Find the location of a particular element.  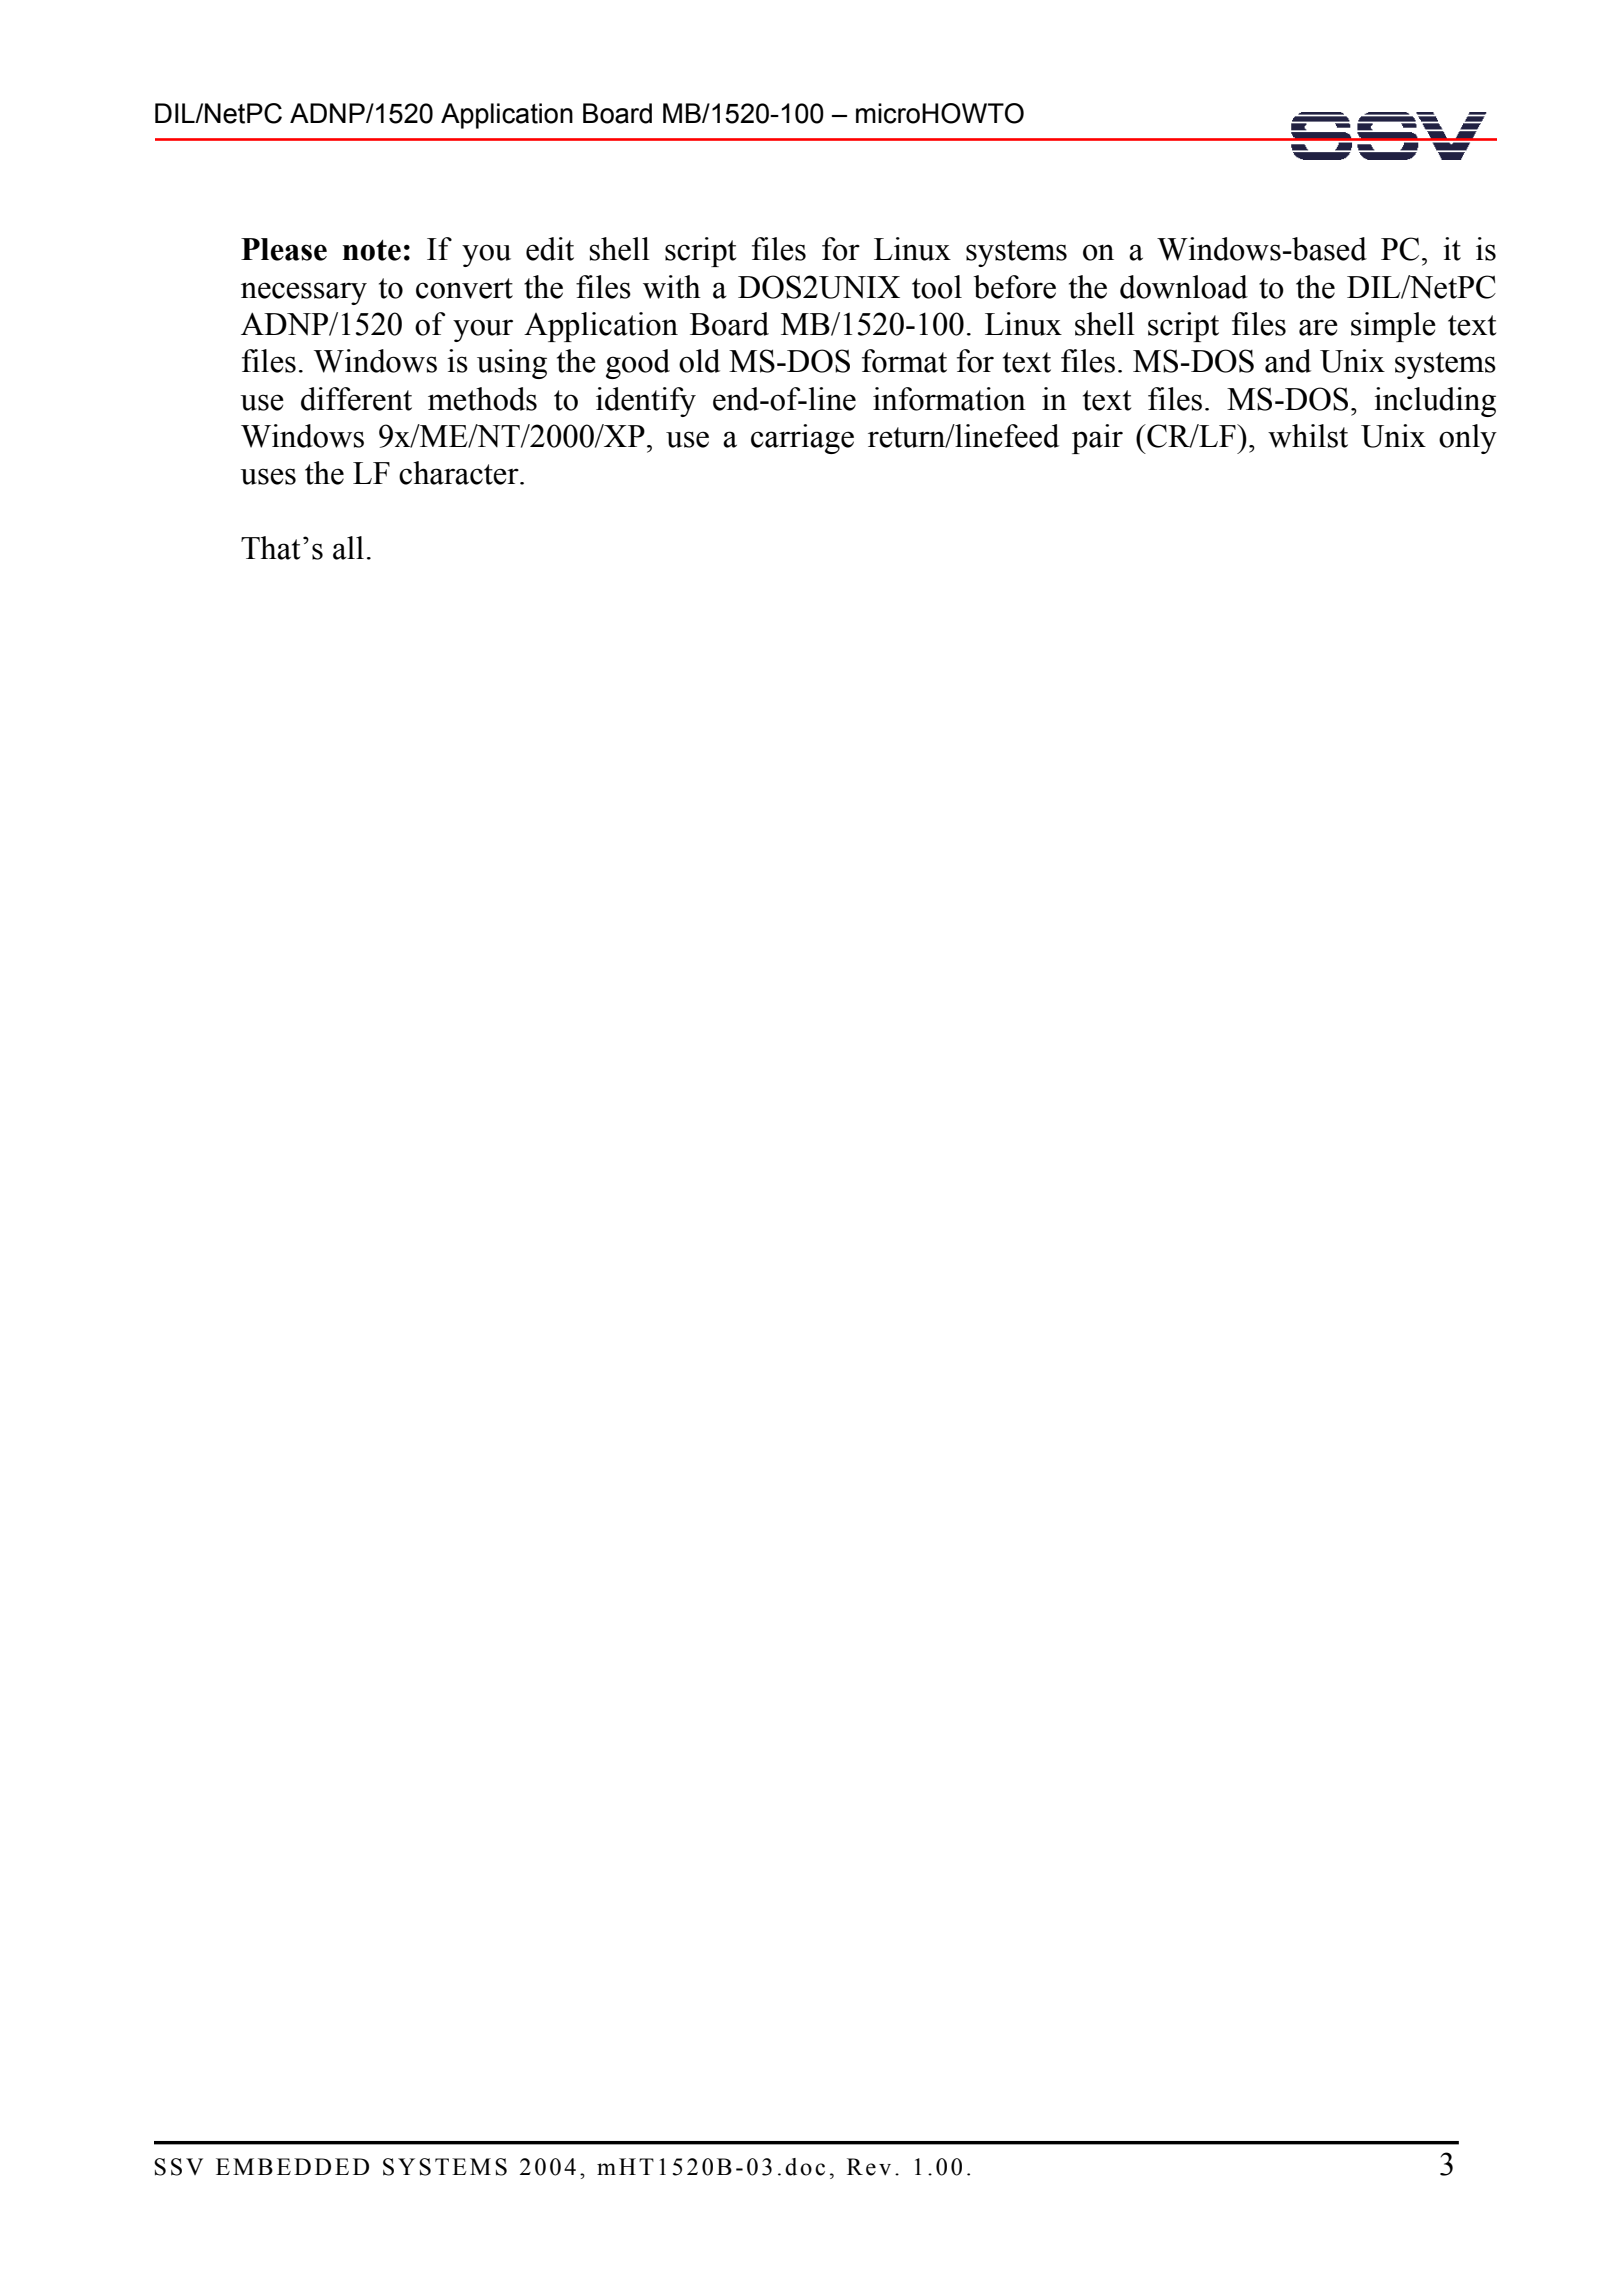

only is located at coordinates (1468, 439).
